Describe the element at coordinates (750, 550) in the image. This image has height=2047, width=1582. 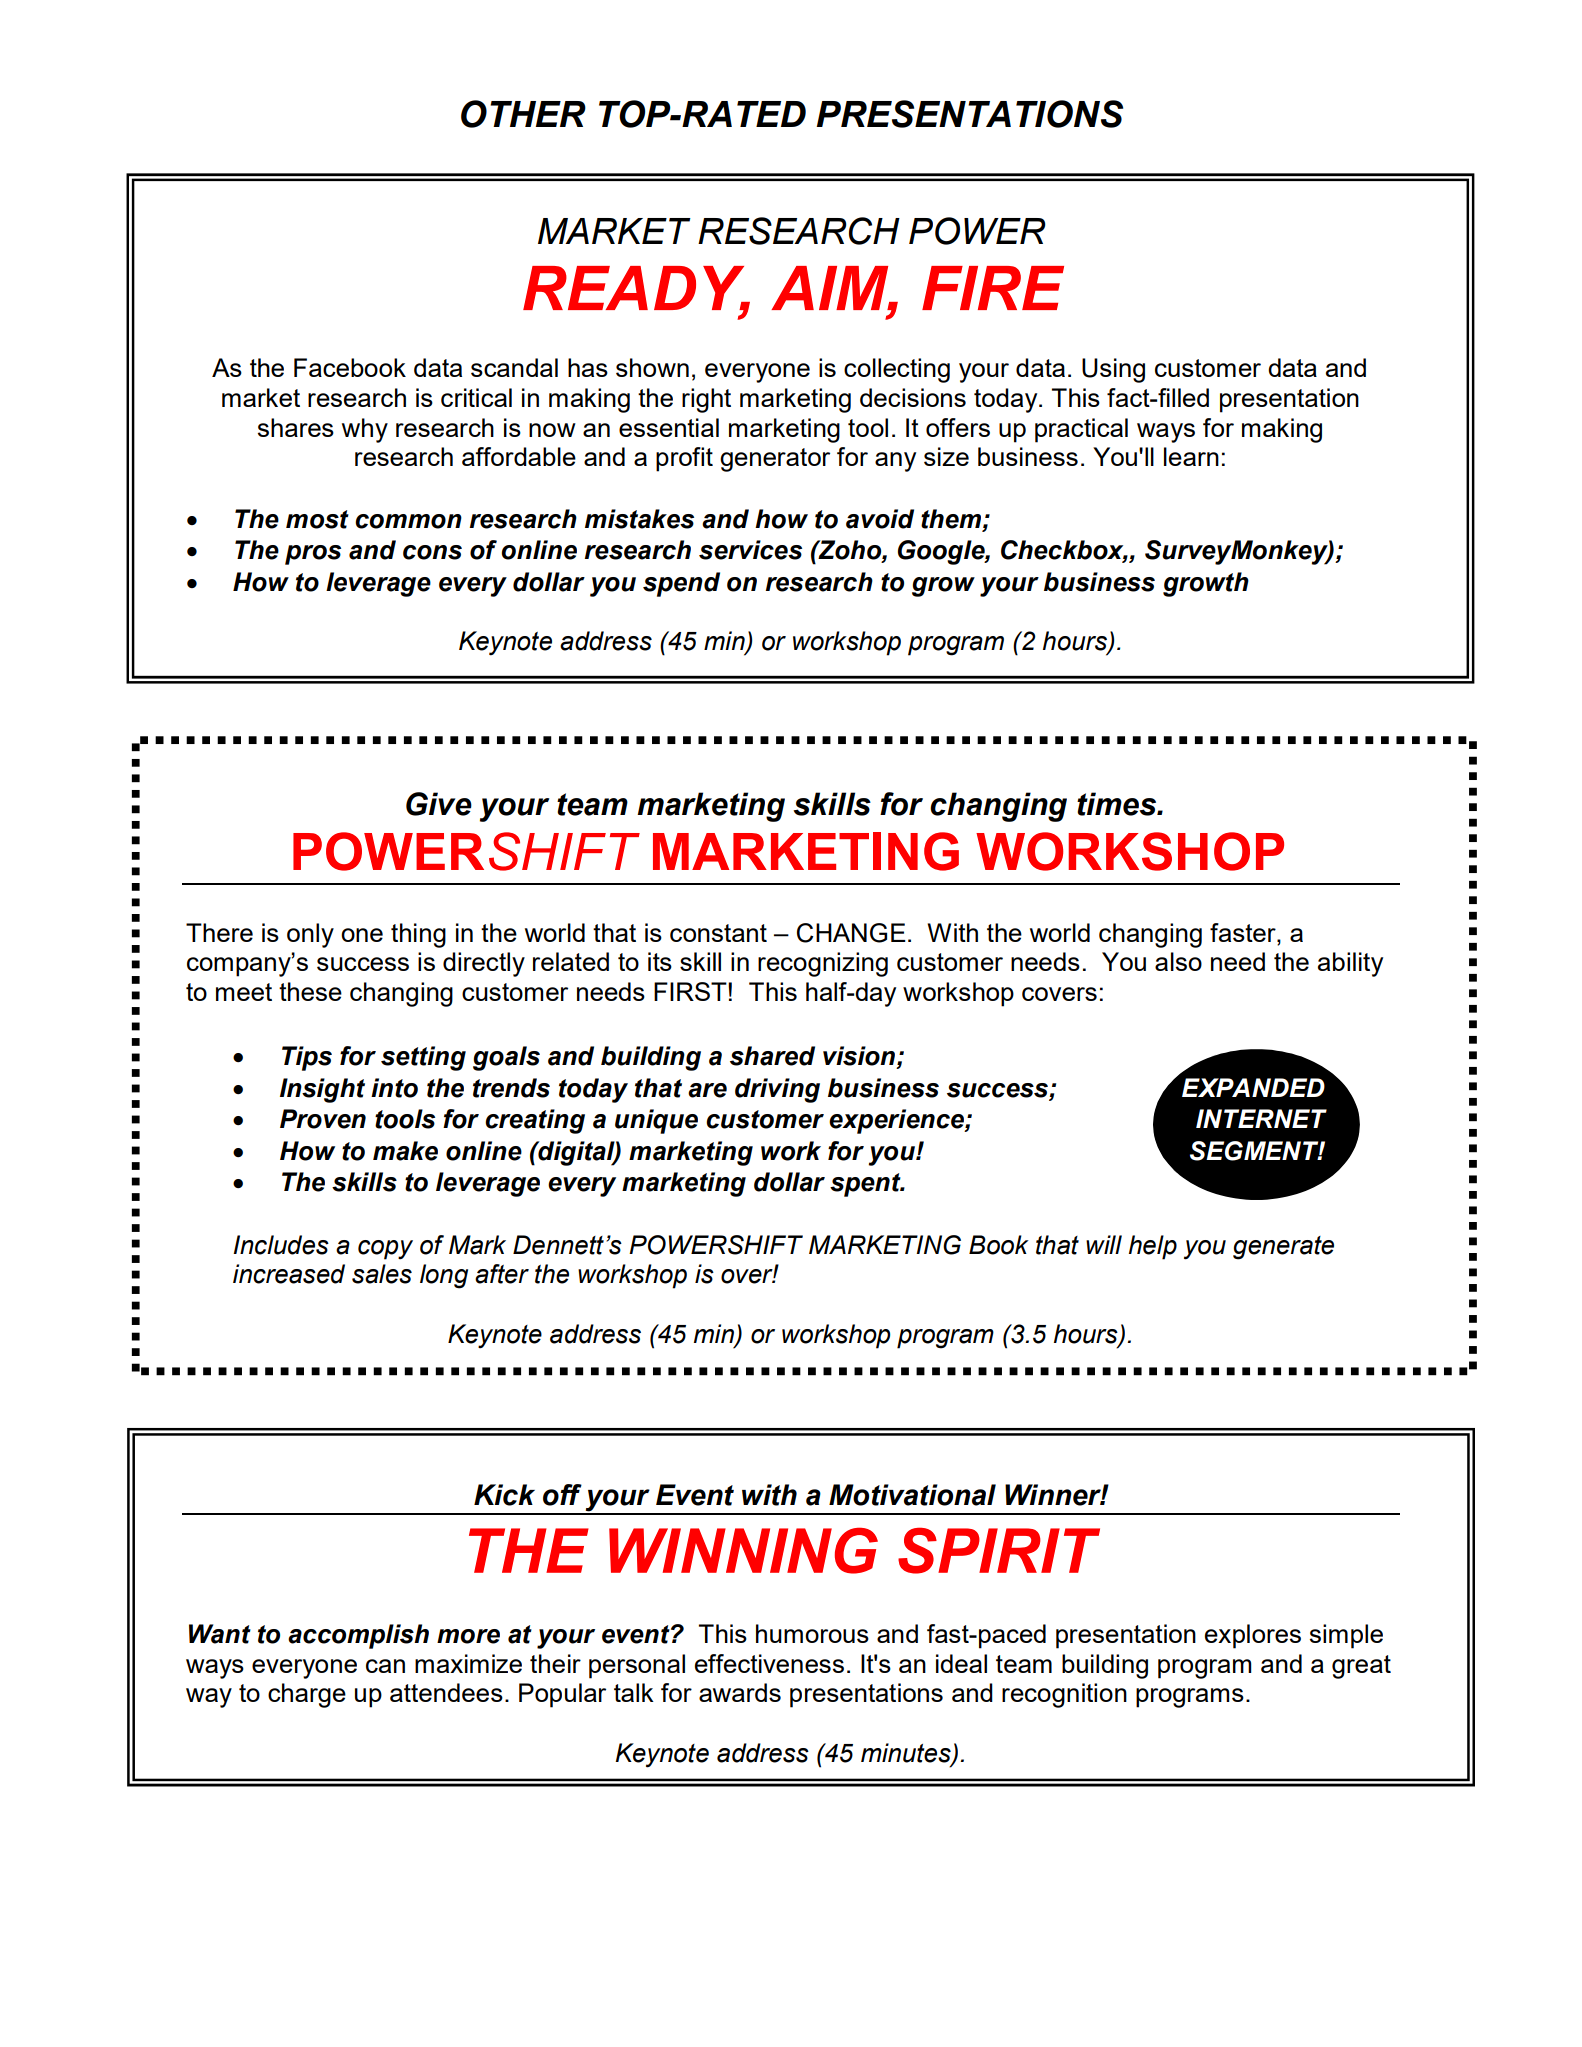
I see `services` at that location.
